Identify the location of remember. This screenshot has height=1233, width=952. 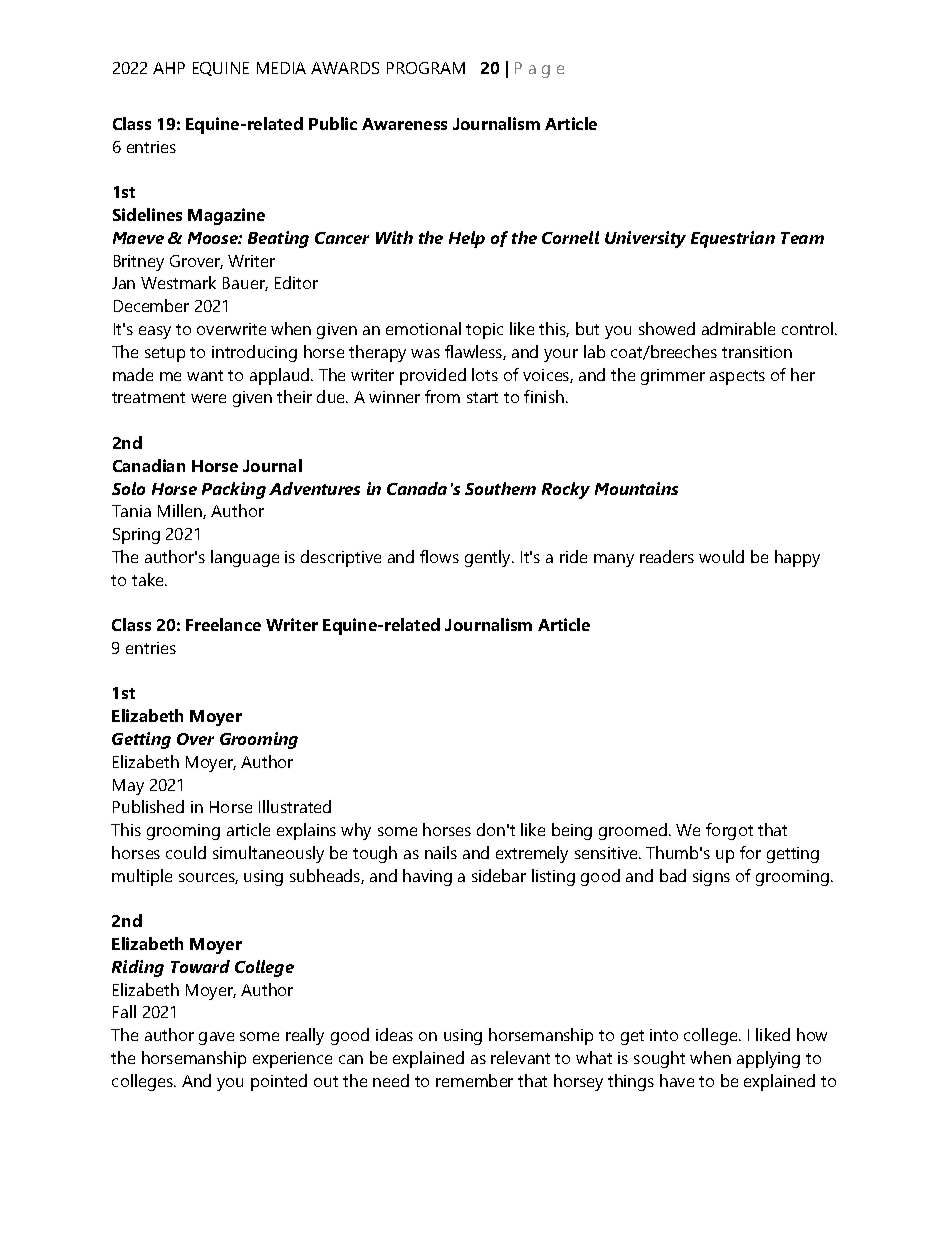
(474, 1080).
